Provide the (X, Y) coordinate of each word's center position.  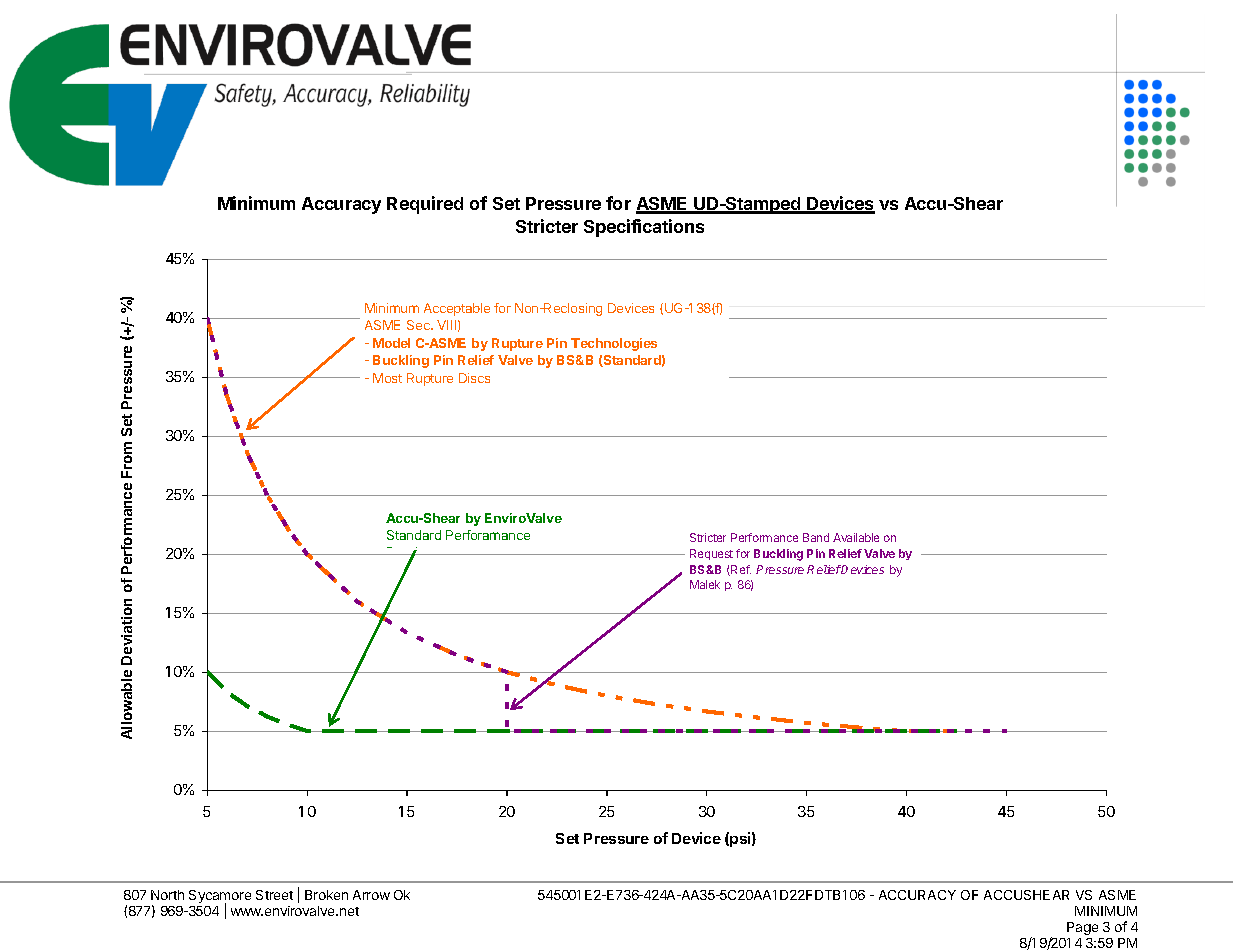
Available (856, 537)
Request (711, 554)
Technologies (614, 344)
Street (274, 895)
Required (425, 205)
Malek (705, 584)
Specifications (644, 228)
